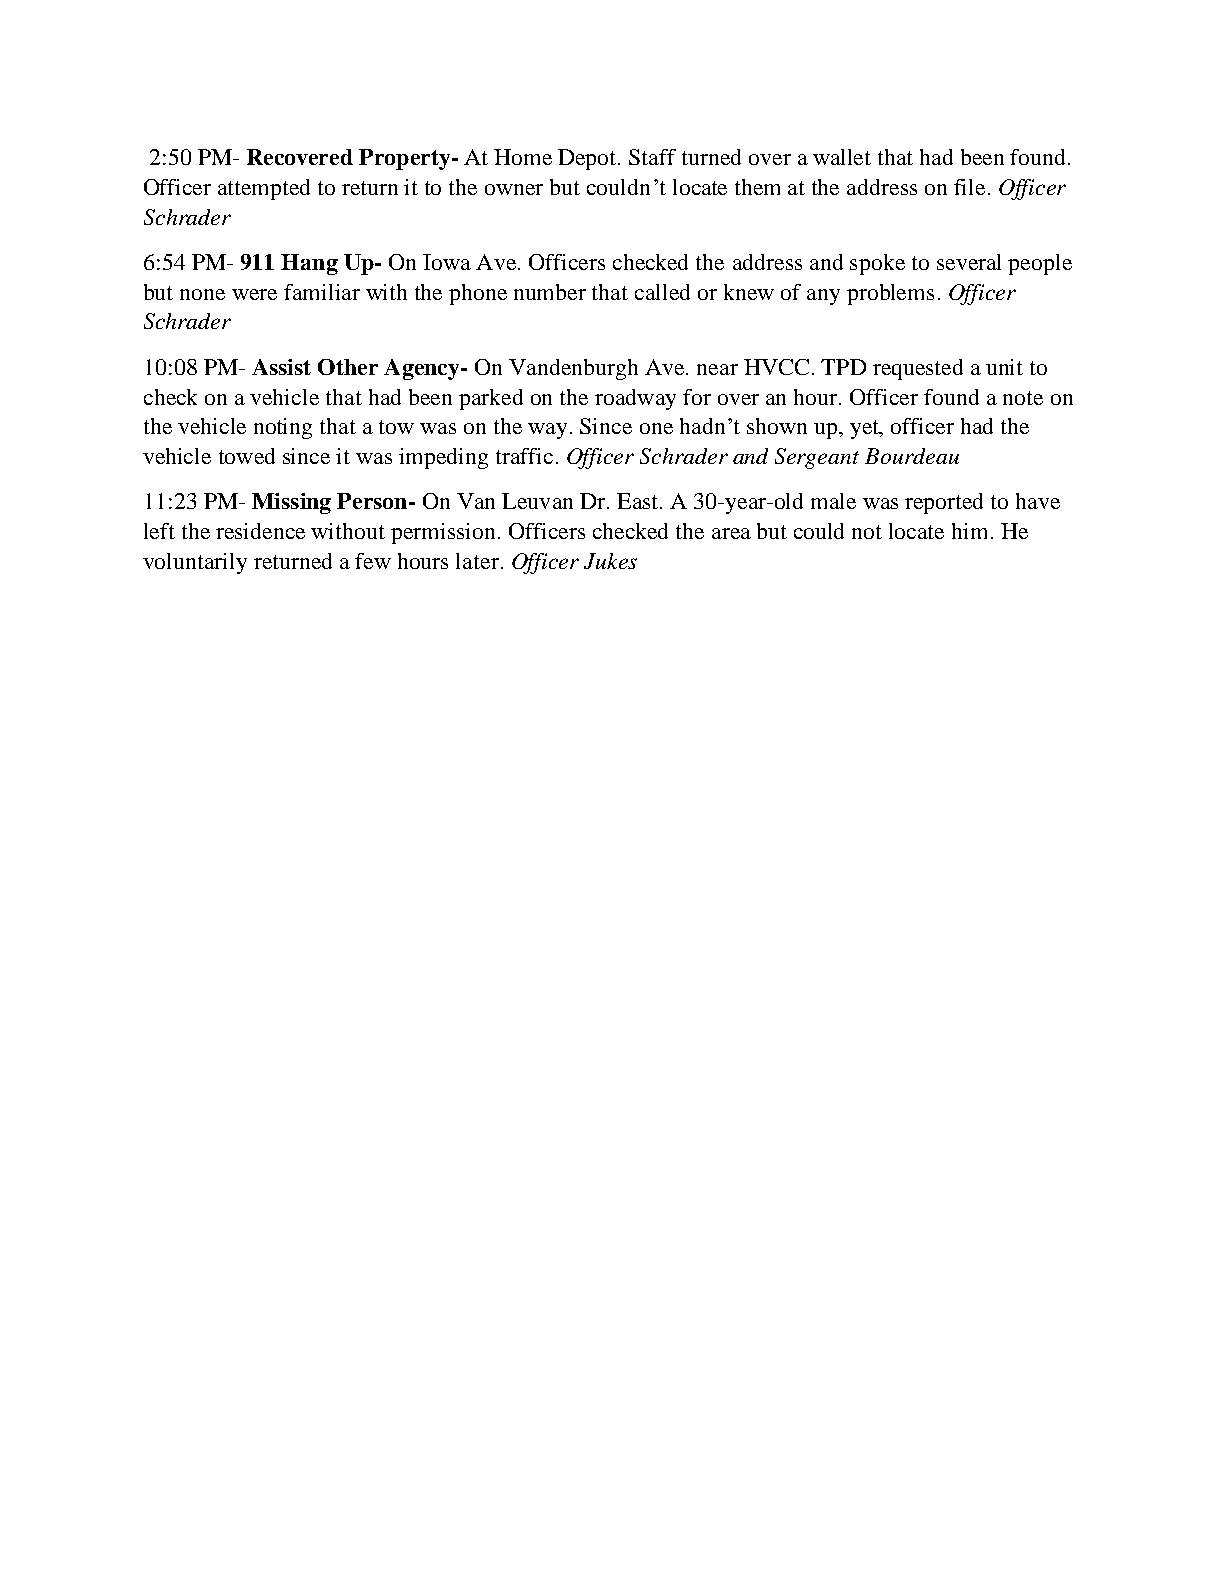 This screenshot has width=1217, height=1575. I want to click on Other, so click(348, 367).
